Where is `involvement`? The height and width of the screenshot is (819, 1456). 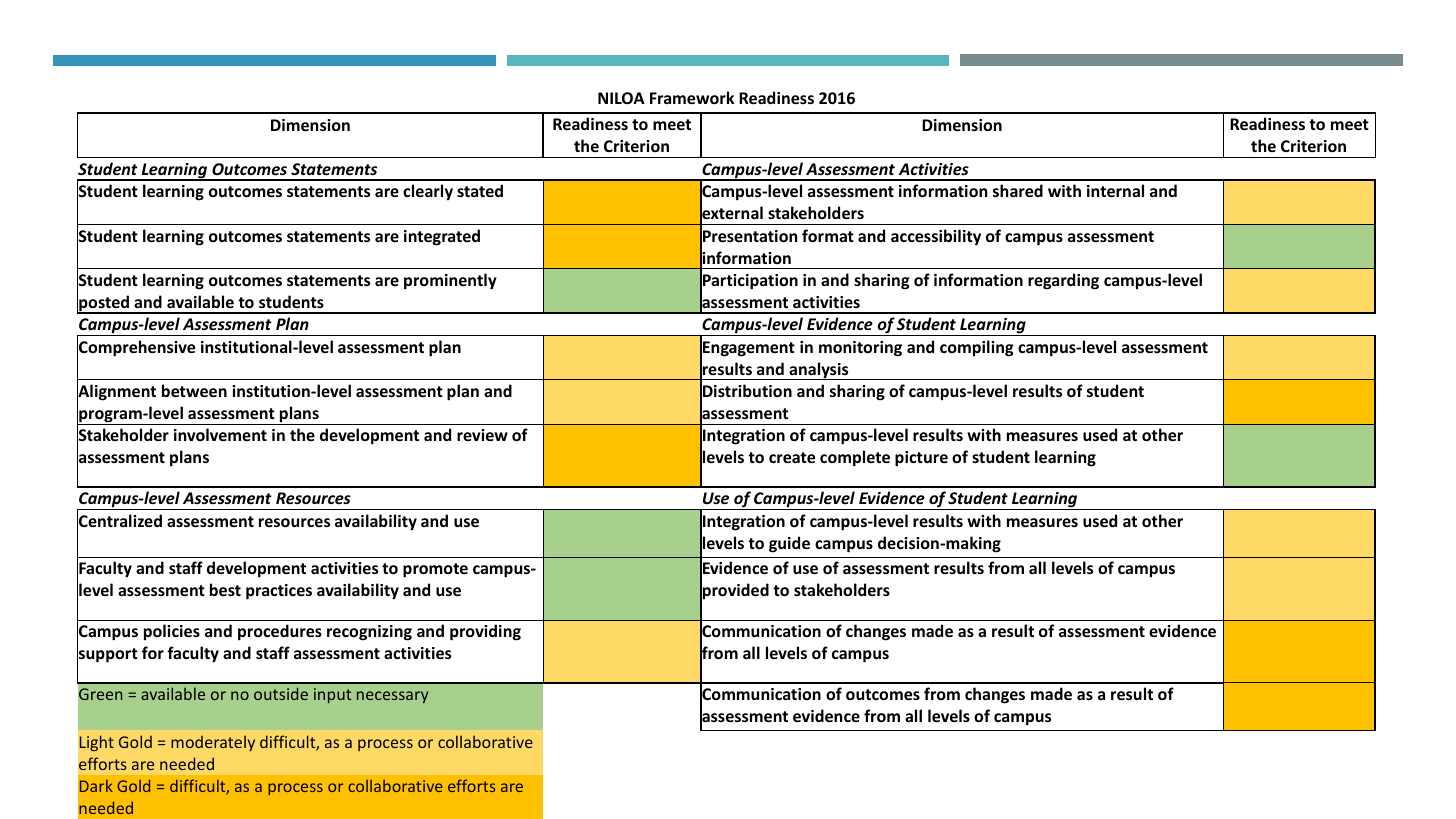
involvement is located at coordinates (220, 434).
